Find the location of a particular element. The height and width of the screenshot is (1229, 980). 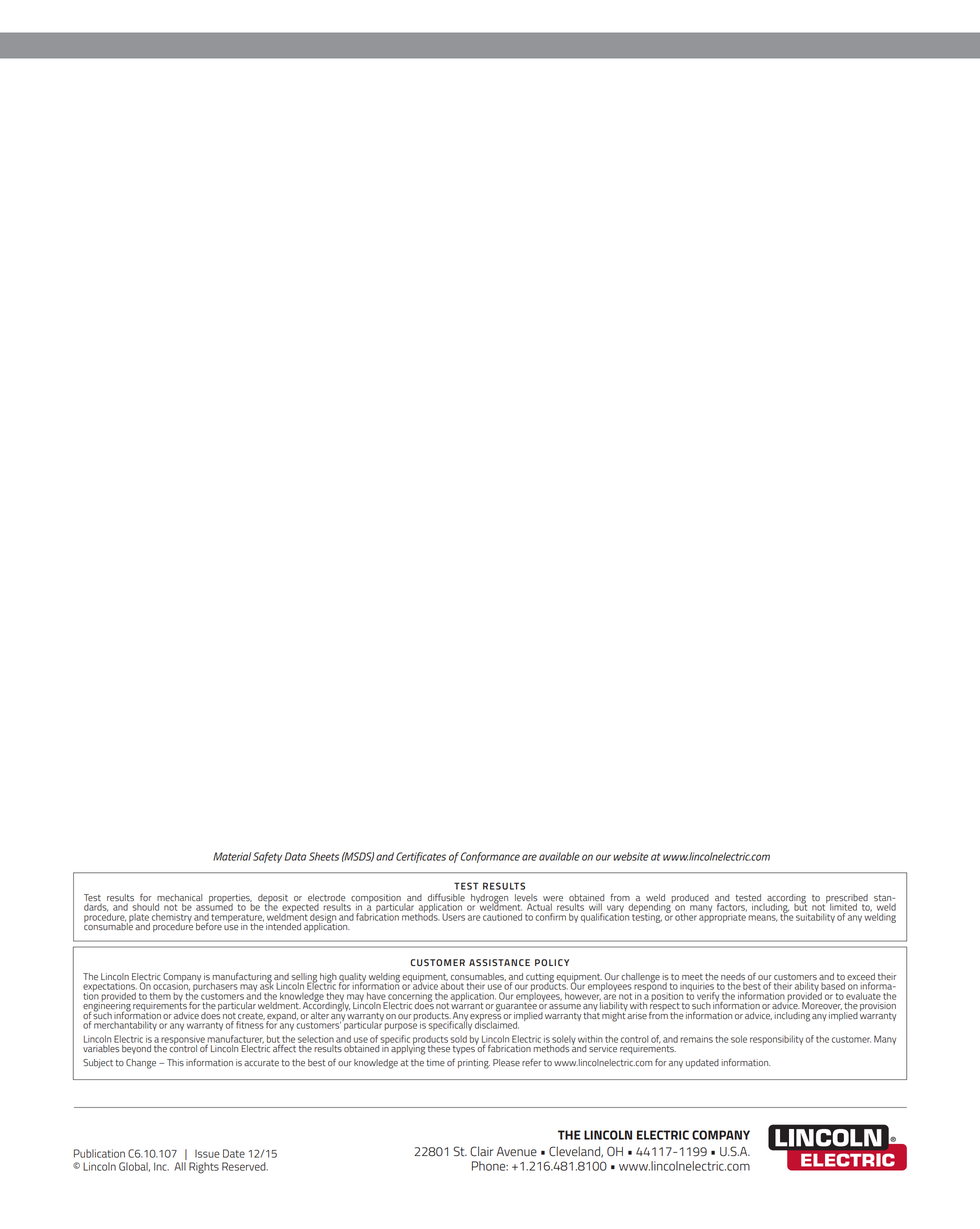

Conformance is located at coordinates (490, 857).
